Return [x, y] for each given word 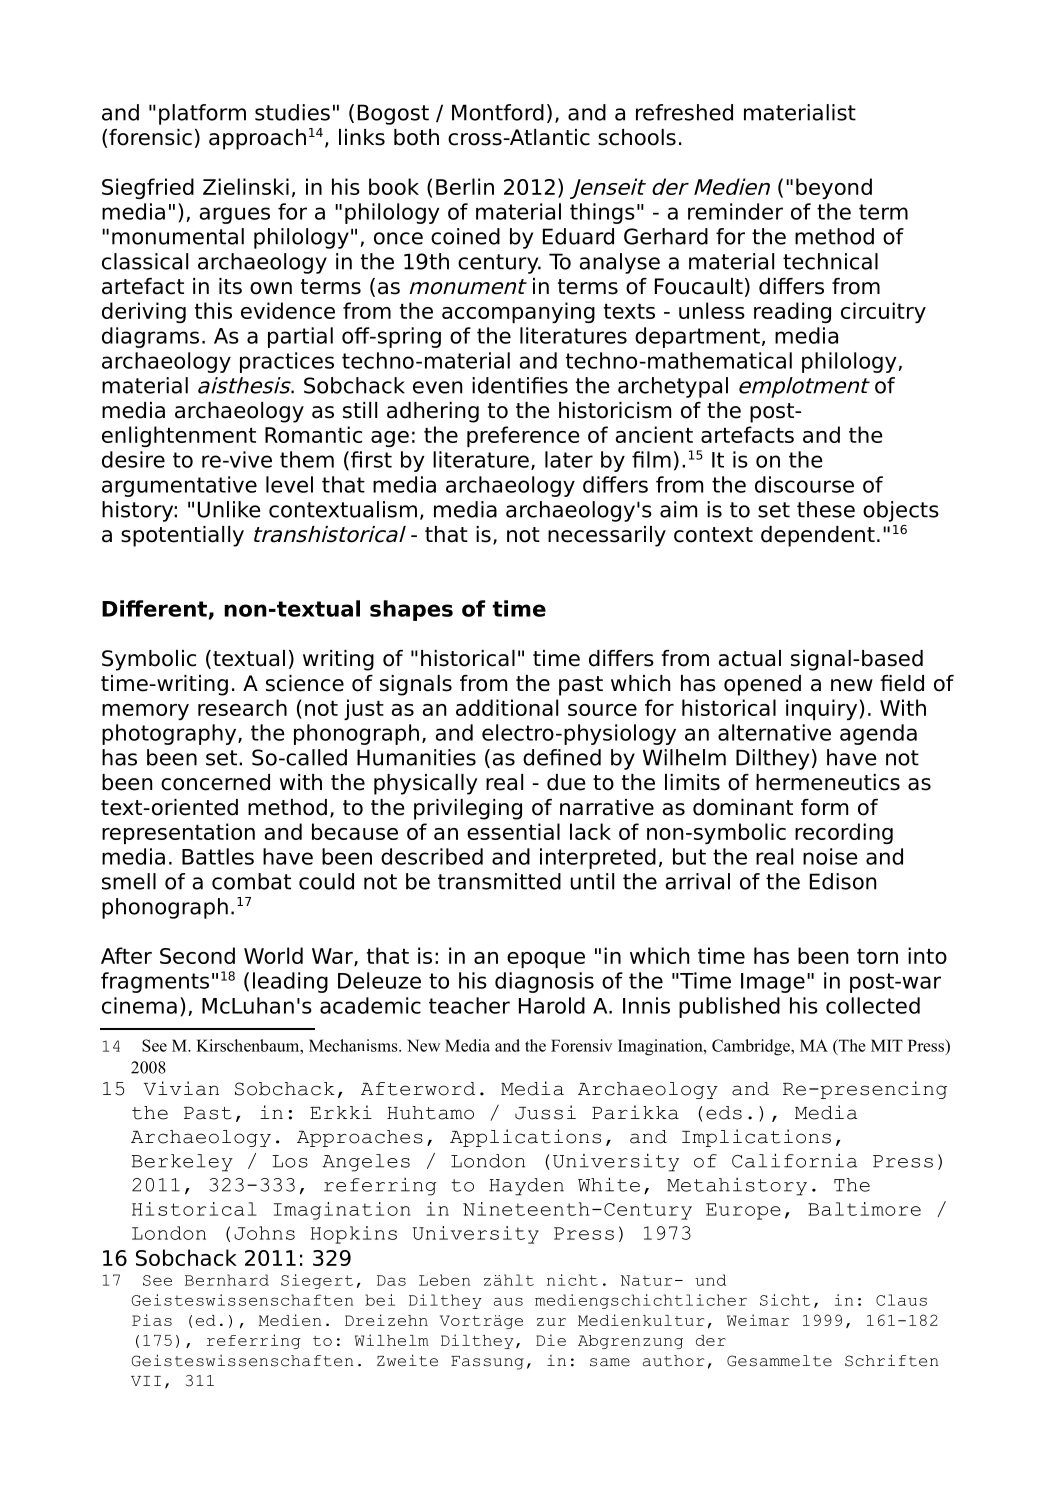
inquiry [823, 709]
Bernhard [227, 1280]
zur [551, 1322]
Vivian [181, 1088]
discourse [804, 484]
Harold [552, 1005]
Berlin [465, 186]
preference [523, 436]
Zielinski [246, 186]
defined [562, 757]
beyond [834, 188]
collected [873, 1005]
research [242, 707]
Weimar [758, 1320]
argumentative [179, 486]
